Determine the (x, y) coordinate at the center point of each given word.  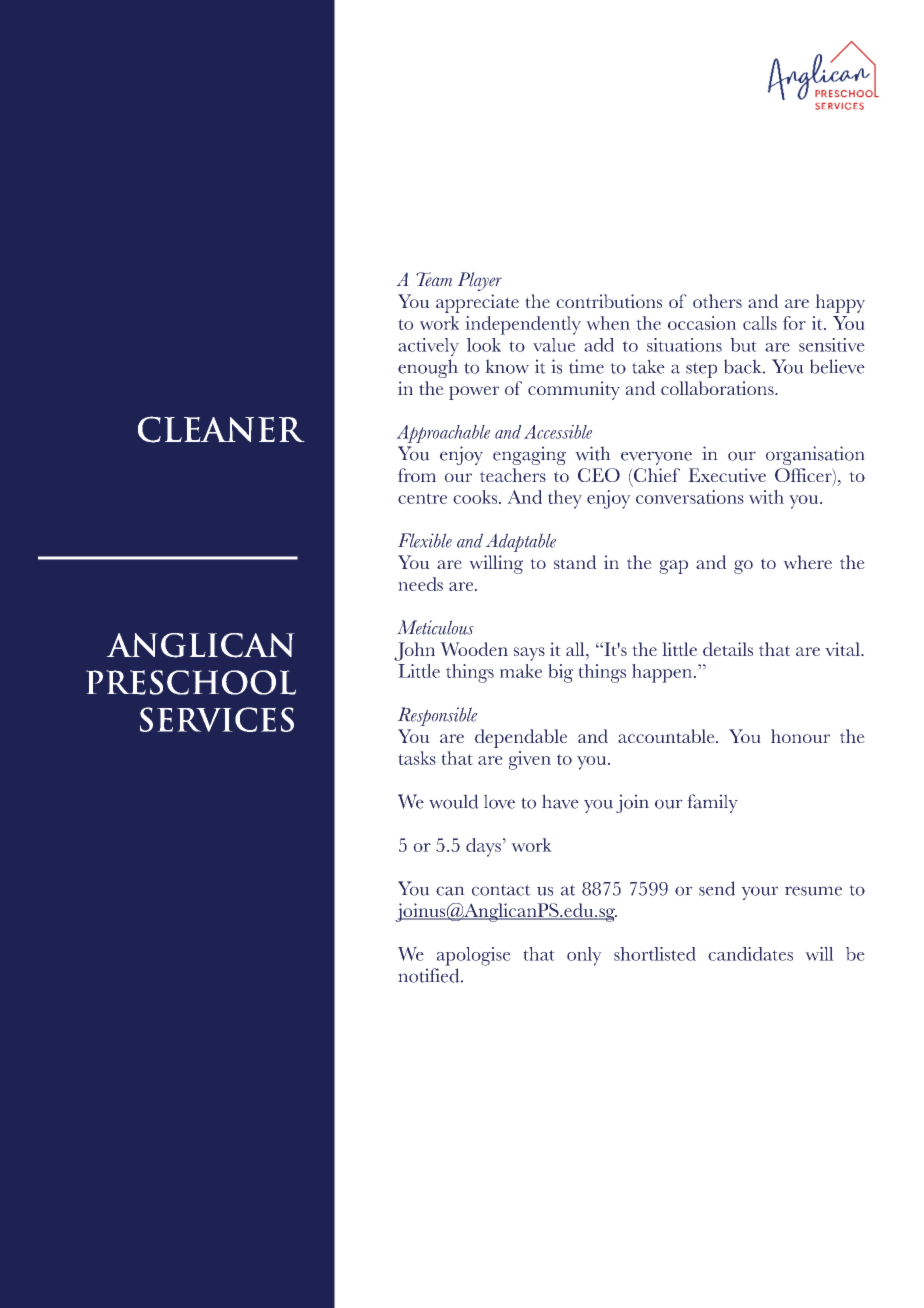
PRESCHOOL (191, 682)
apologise (474, 956)
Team (434, 279)
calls (760, 323)
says (529, 654)
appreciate (477, 303)
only (584, 956)
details (728, 649)
